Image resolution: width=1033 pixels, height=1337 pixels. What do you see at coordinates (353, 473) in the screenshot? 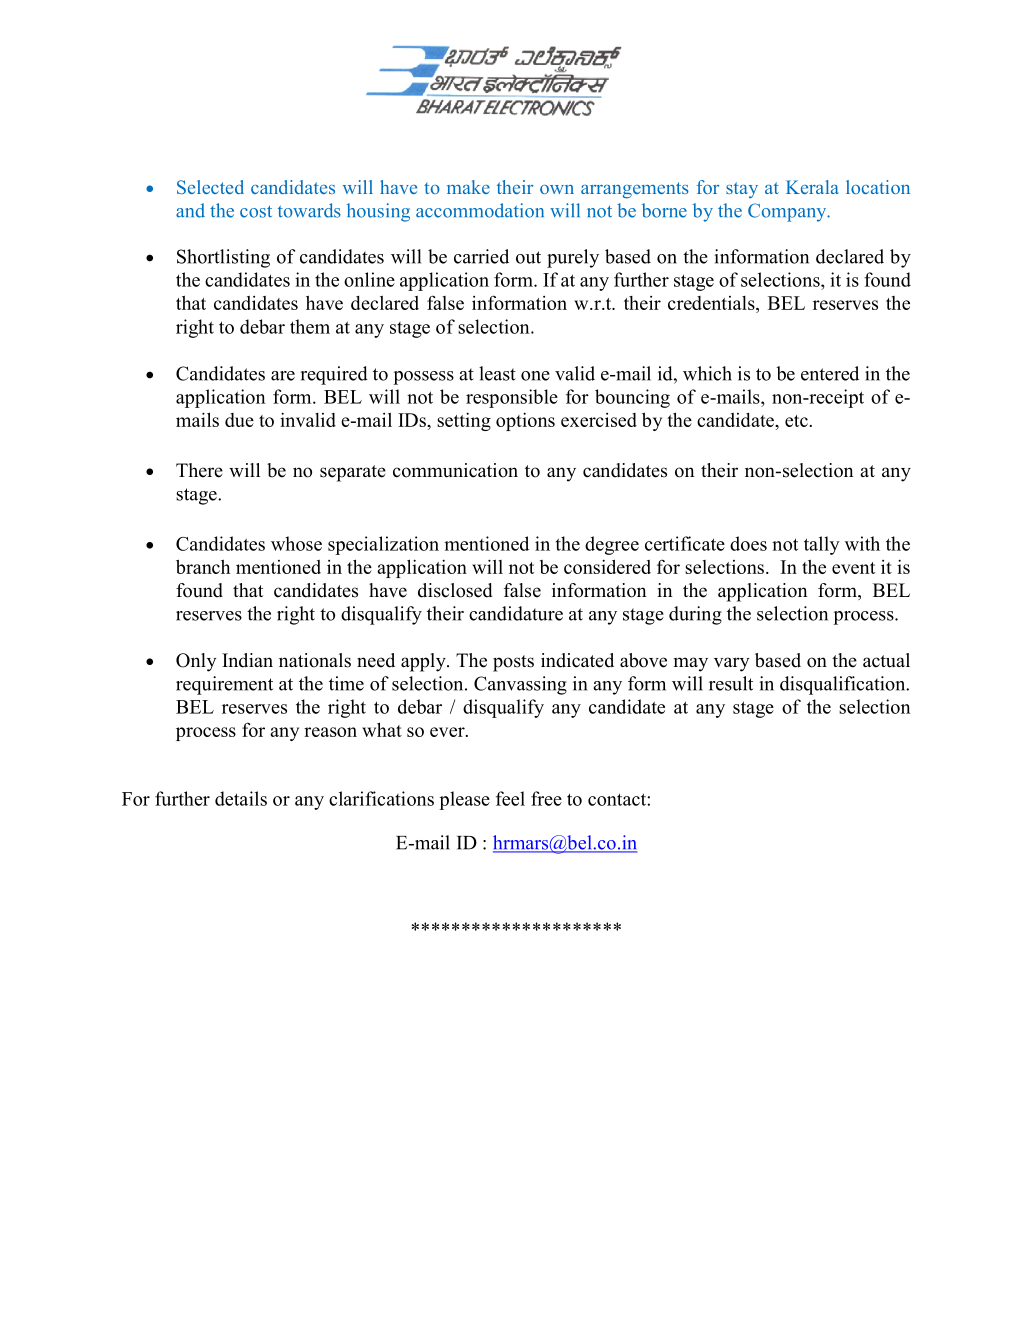
I see `separate` at bounding box center [353, 473].
